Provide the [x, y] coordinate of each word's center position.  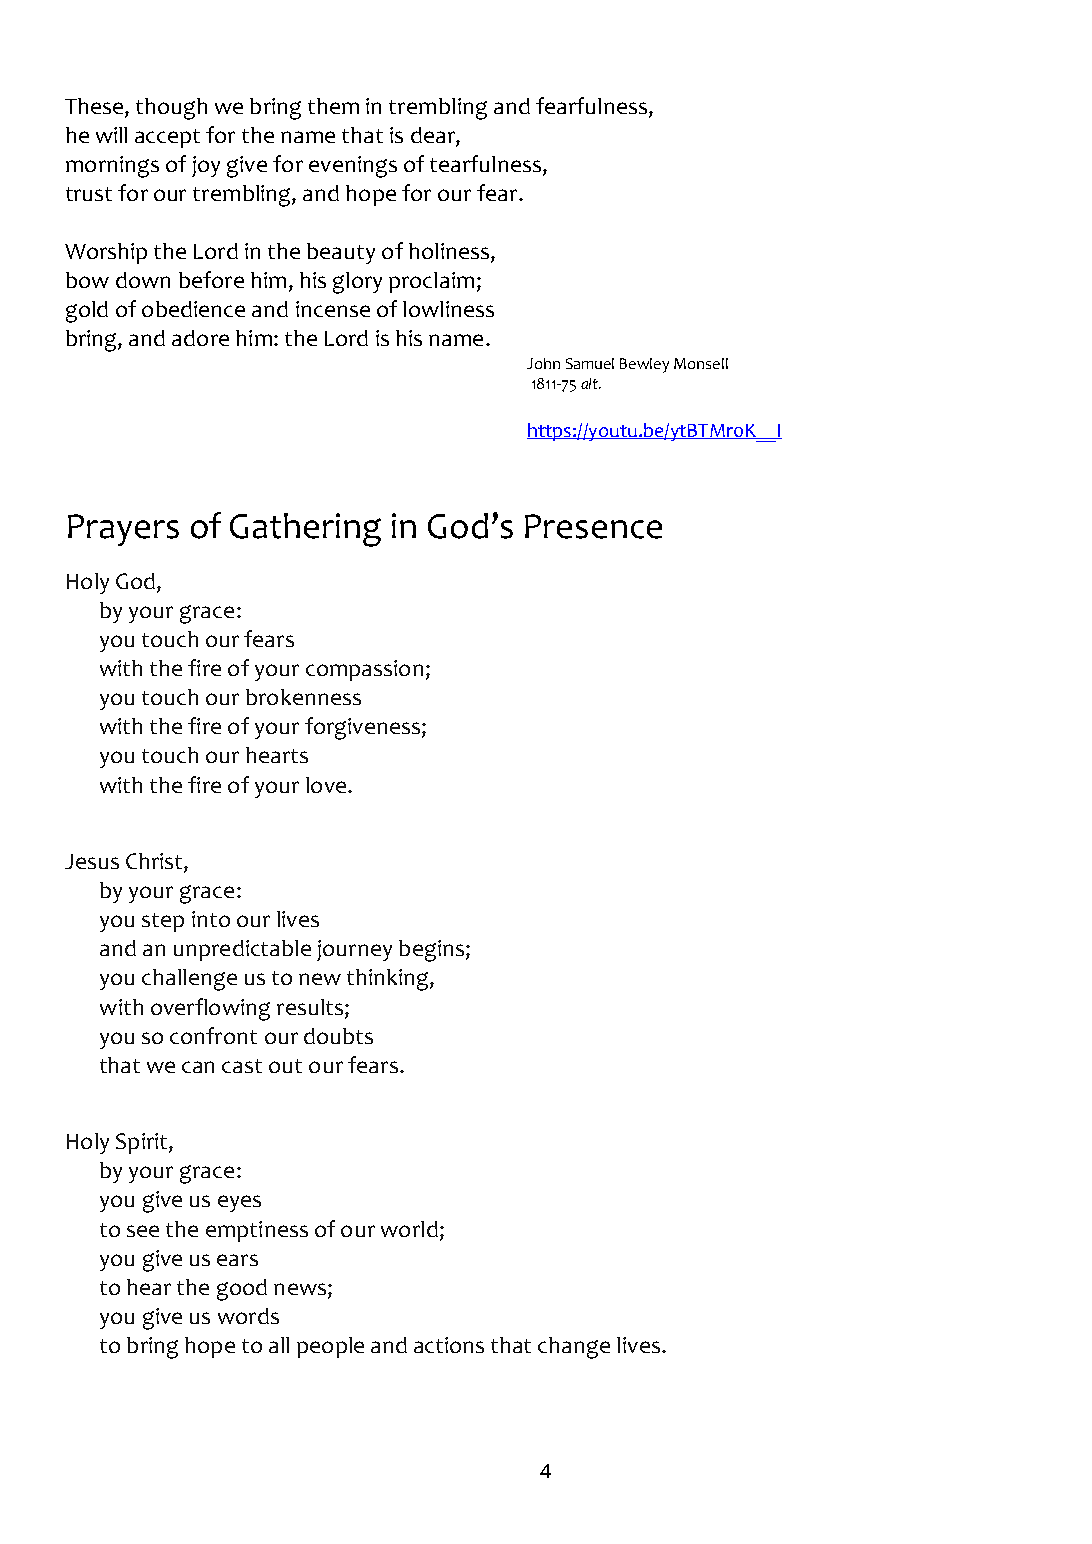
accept [167, 138]
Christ [155, 862]
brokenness [303, 697]
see [143, 1231]
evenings [353, 167]
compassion [364, 670]
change [574, 1348]
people [330, 1347]
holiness [449, 251]
